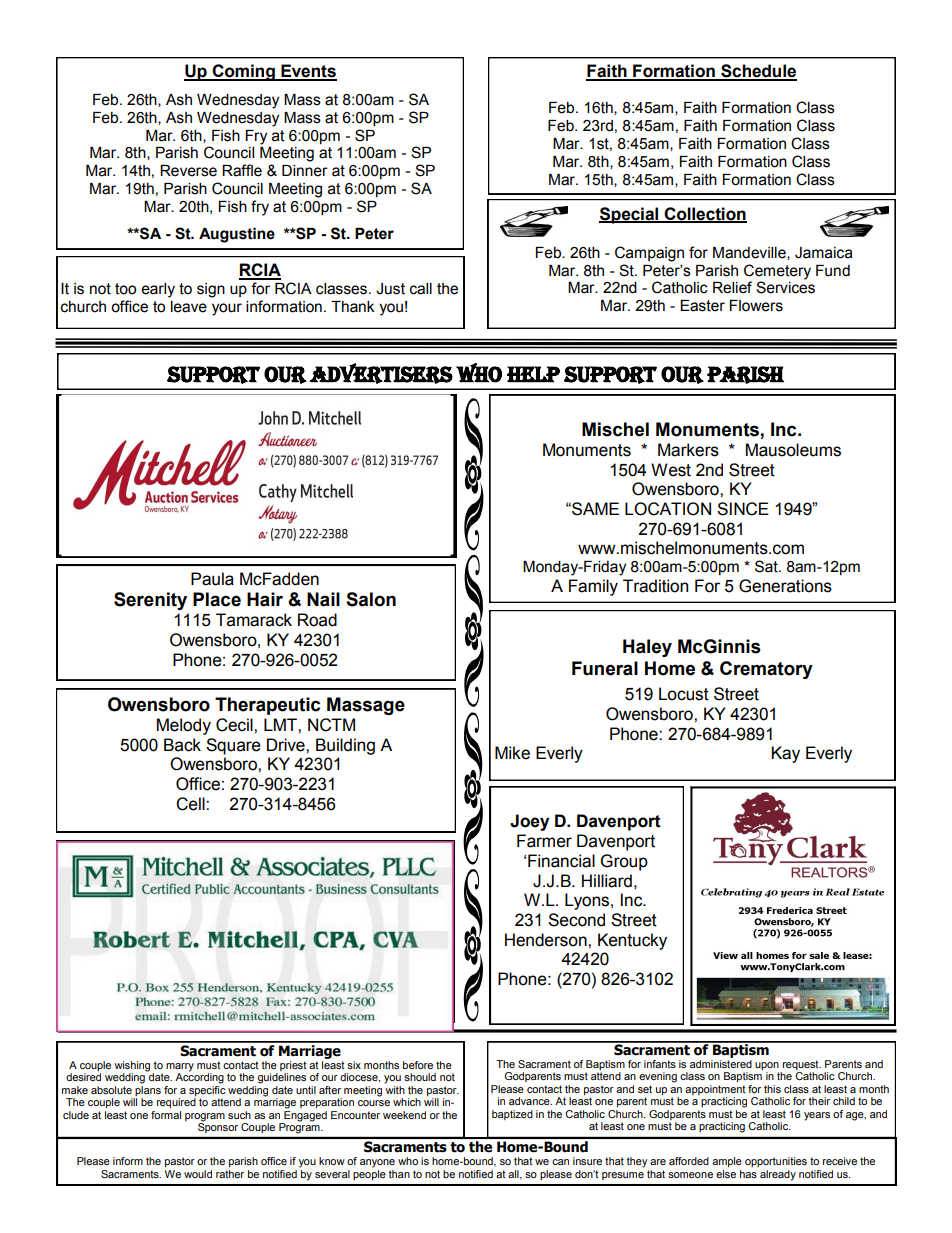 This page has height=1233, width=952. What do you see at coordinates (308, 72) in the page?
I see `Events` at bounding box center [308, 72].
